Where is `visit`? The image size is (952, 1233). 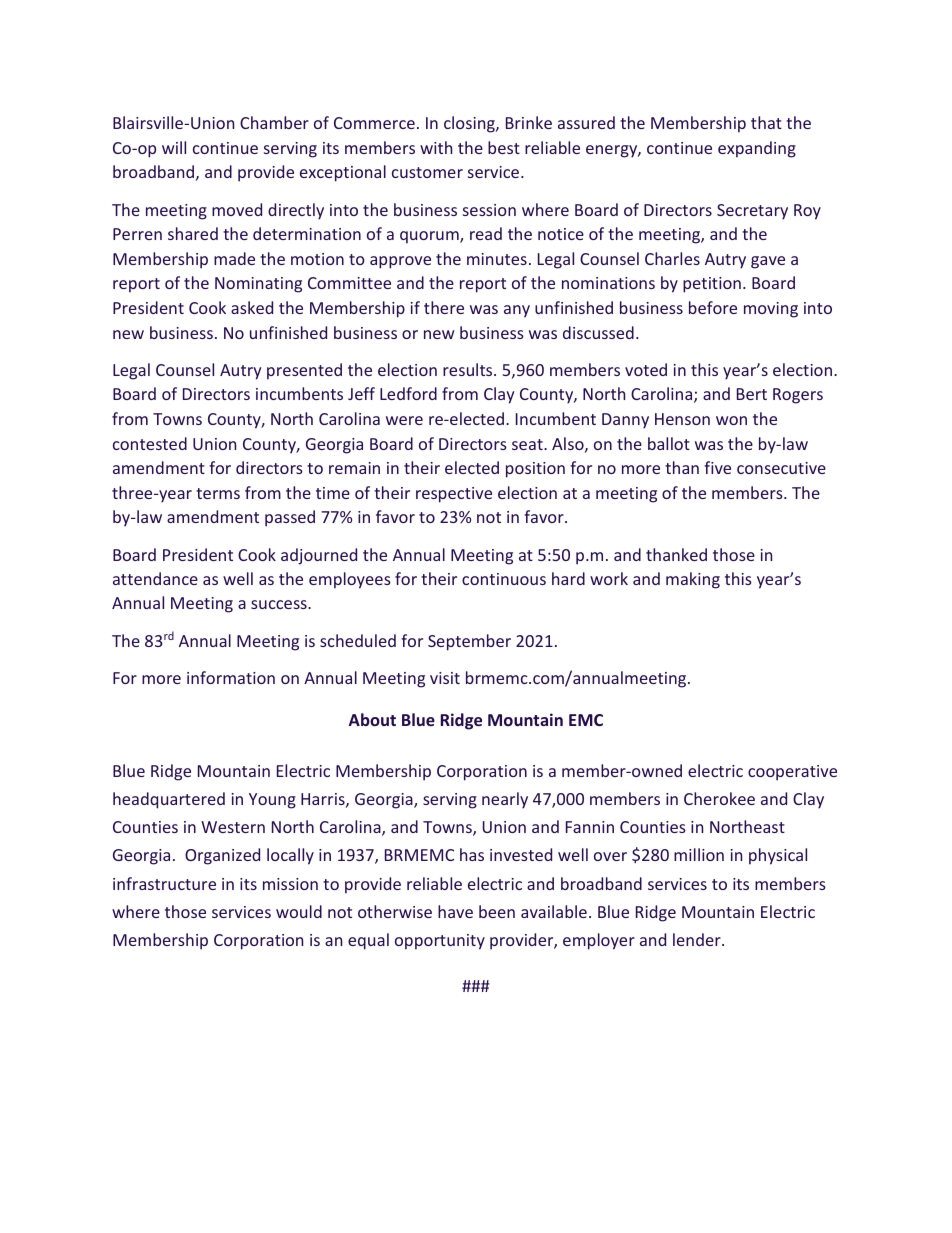 visit is located at coordinates (445, 678).
